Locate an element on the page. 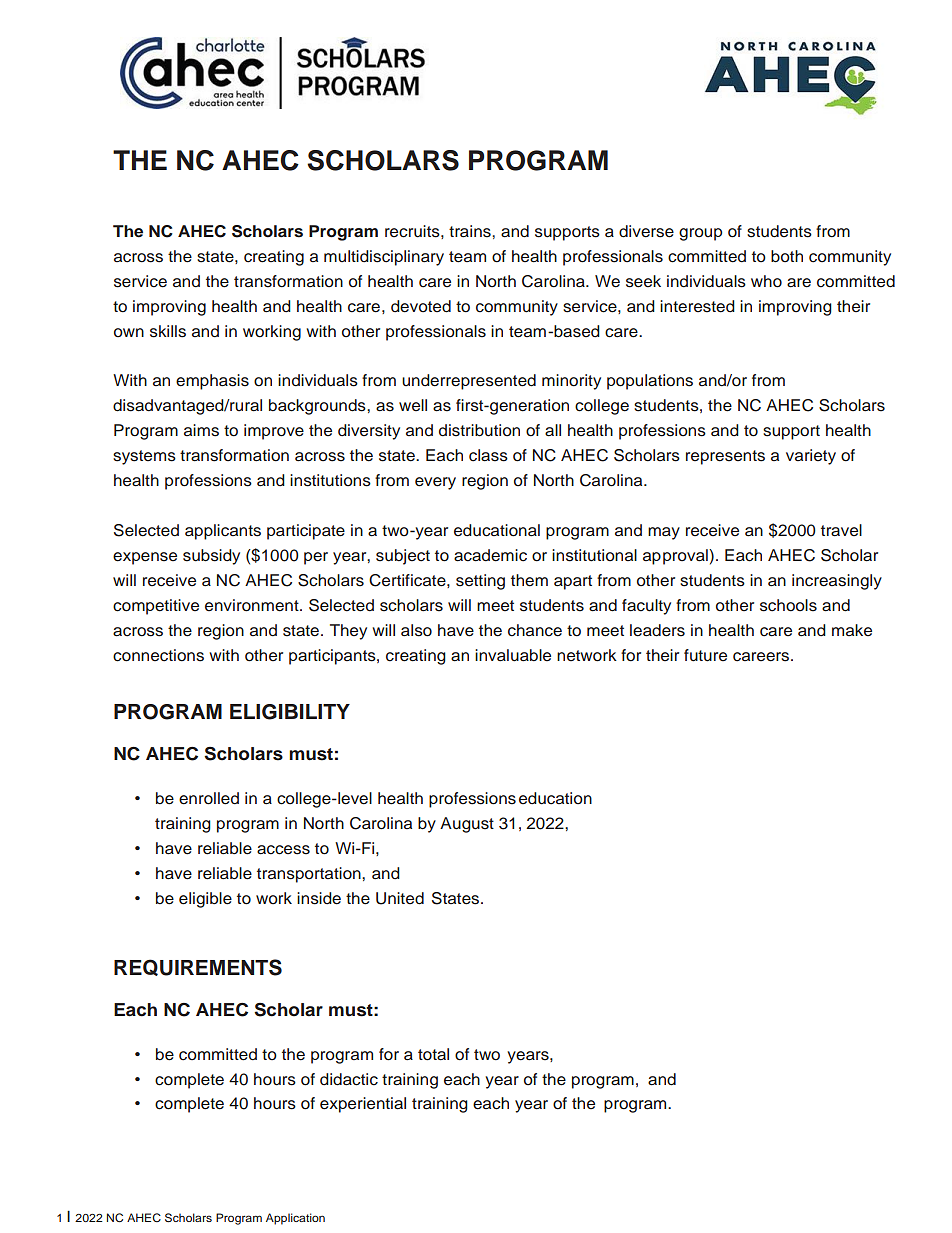  both is located at coordinates (787, 256).
